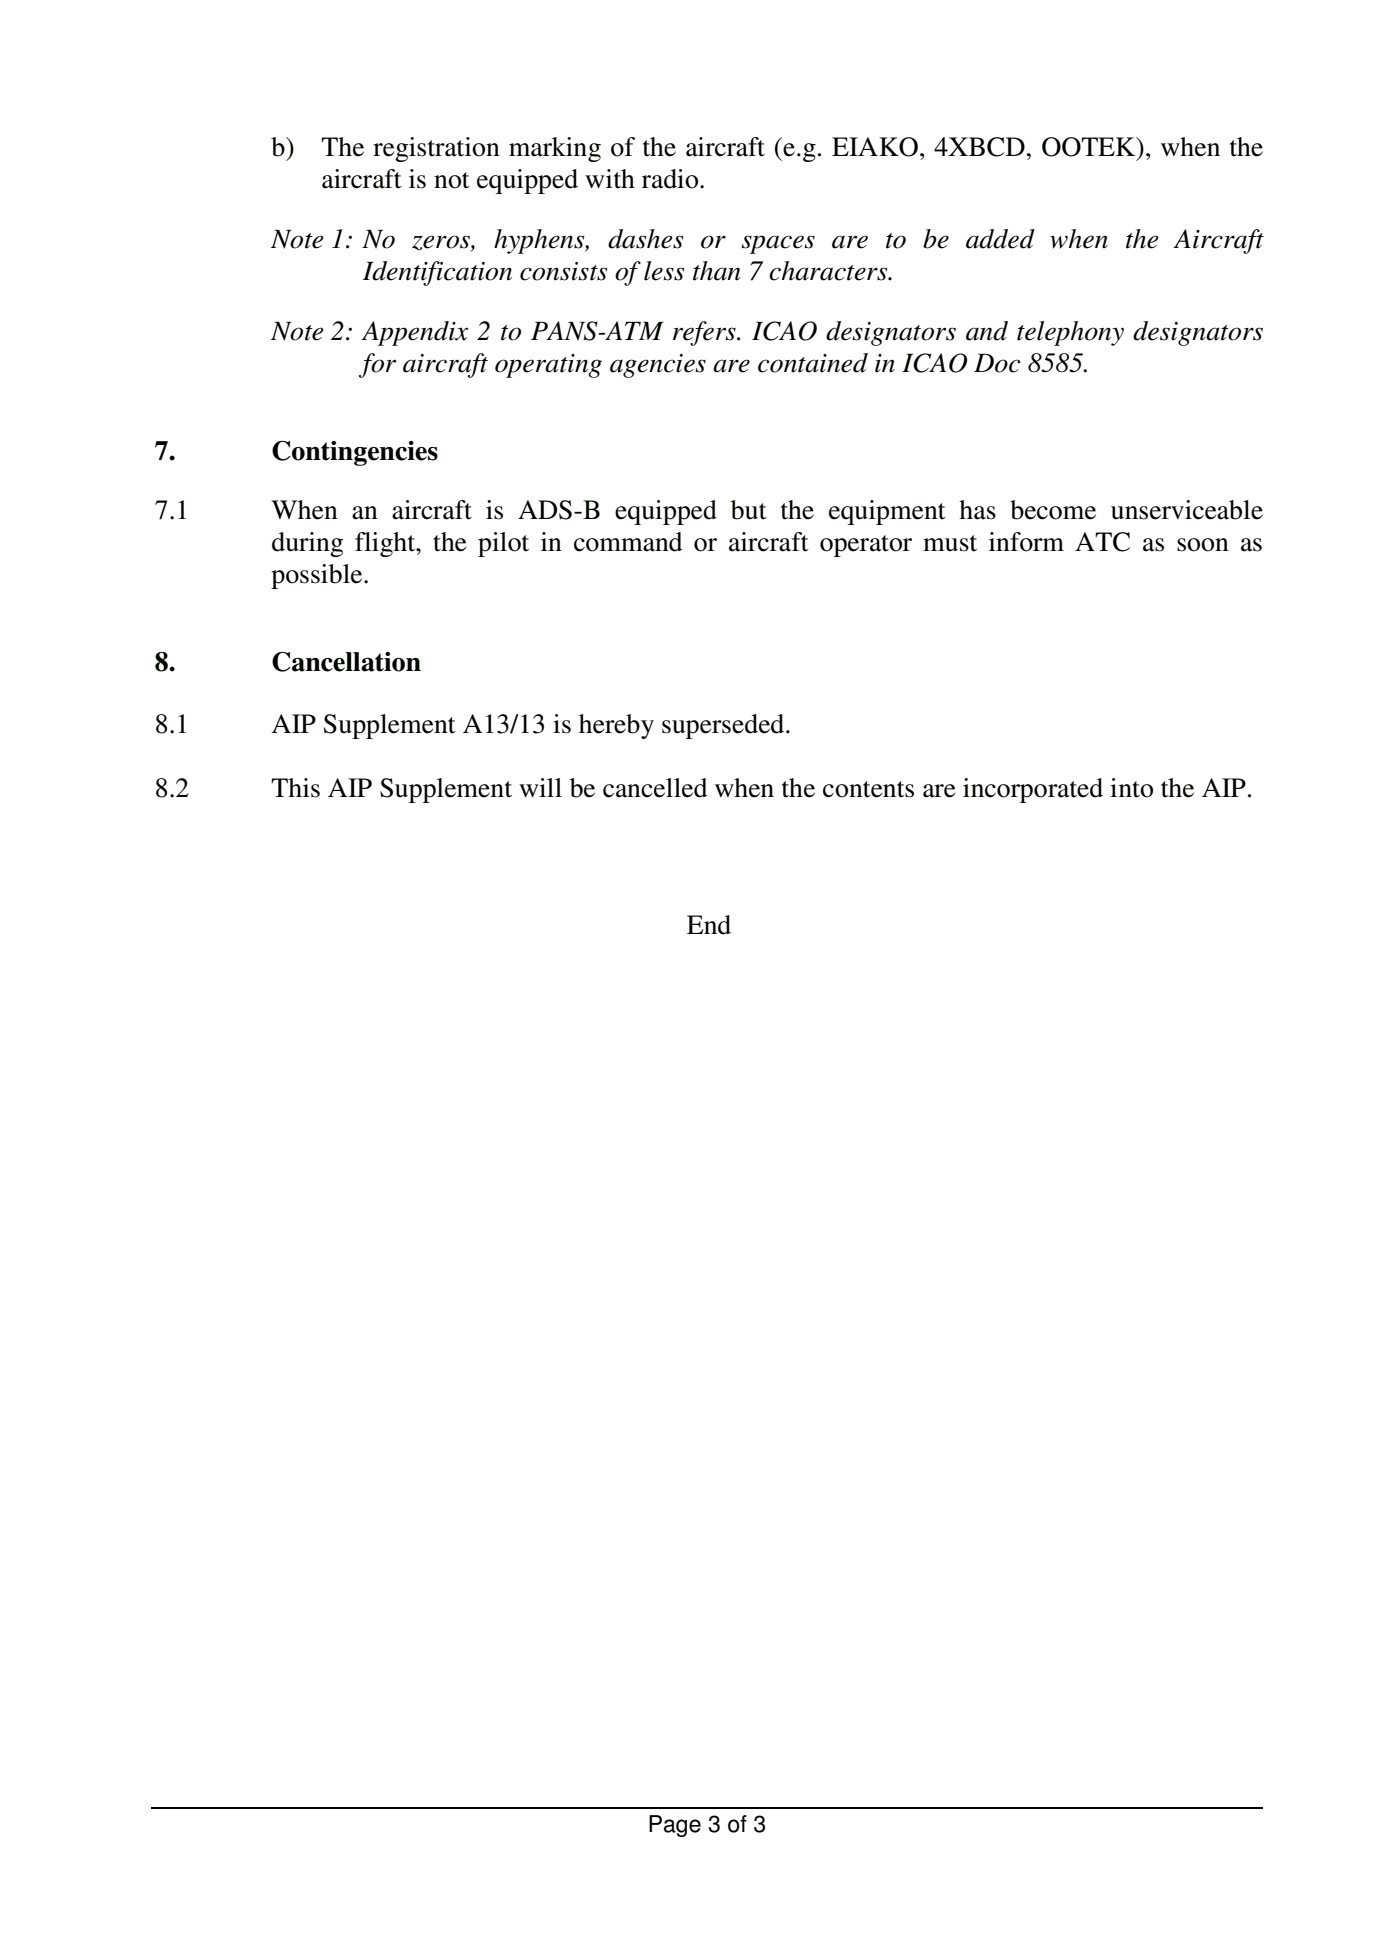 Image resolution: width=1378 pixels, height=1951 pixels. What do you see at coordinates (724, 726) in the screenshot?
I see `superseded` at bounding box center [724, 726].
